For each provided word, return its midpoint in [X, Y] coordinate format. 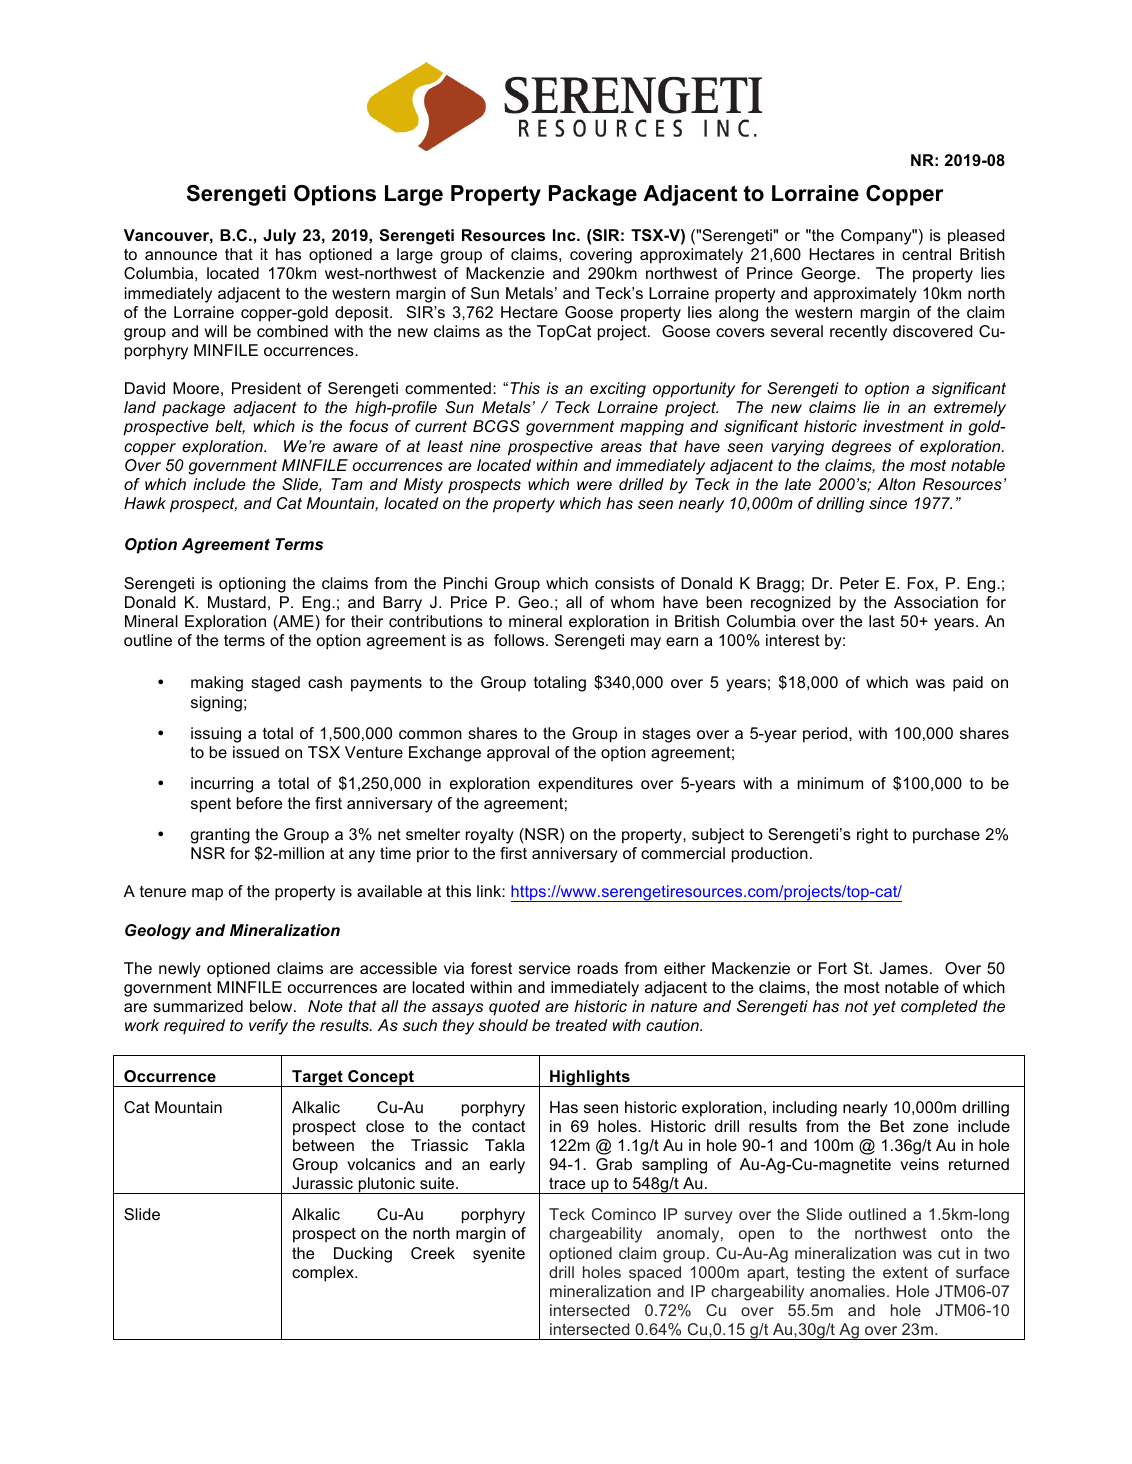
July [279, 237]
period [826, 735]
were [594, 485]
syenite [499, 1255]
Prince [770, 273]
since [888, 503]
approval [518, 754]
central [926, 254]
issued [256, 752]
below [272, 1006]
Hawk [145, 503]
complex [324, 1274]
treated [581, 1025]
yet [884, 1008]
